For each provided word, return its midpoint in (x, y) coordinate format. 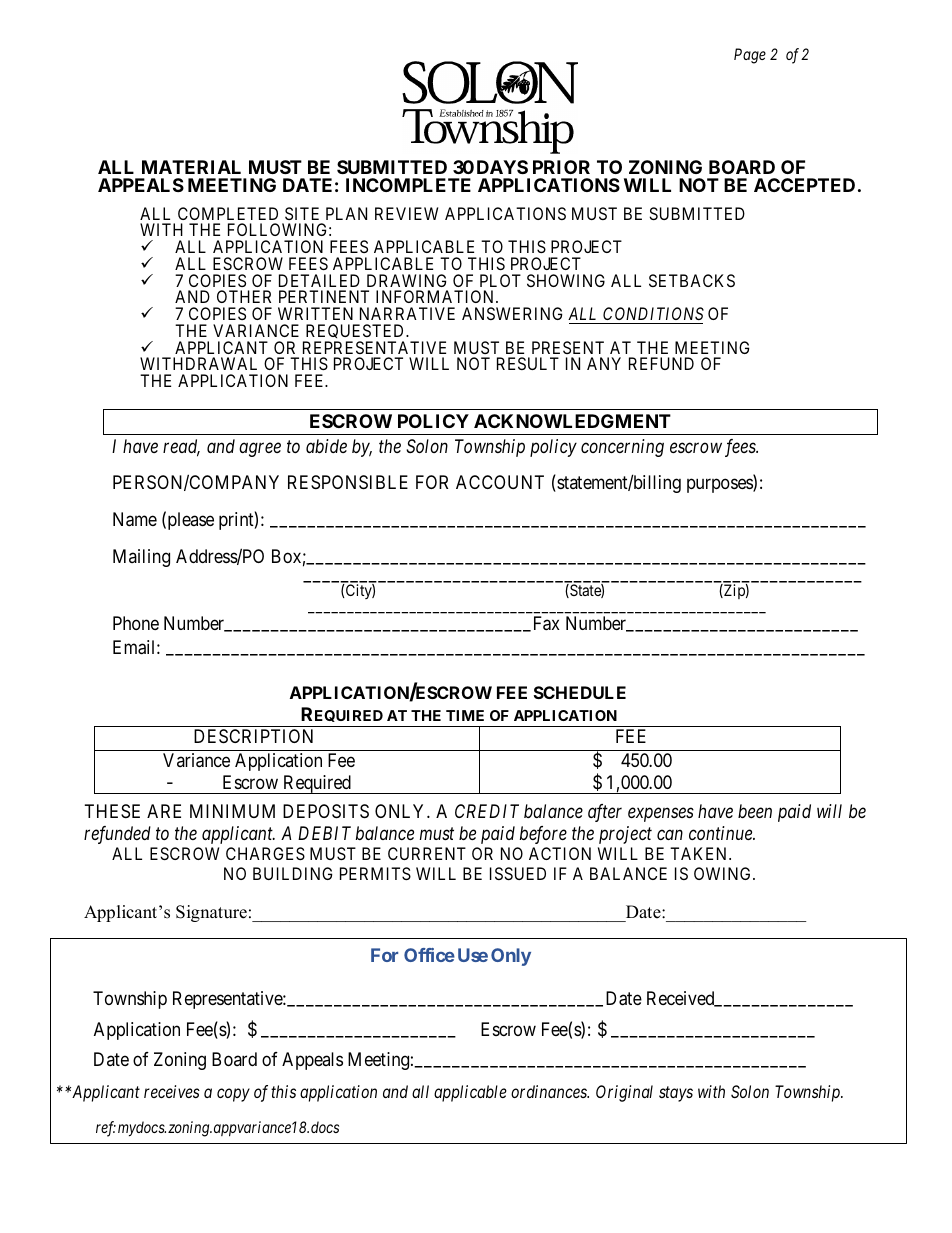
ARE (164, 811)
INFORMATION (436, 296)
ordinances (550, 1091)
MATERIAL (191, 167)
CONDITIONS (653, 313)
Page (750, 56)
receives (172, 1091)
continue (722, 833)
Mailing (141, 558)
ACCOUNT (500, 482)
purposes (720, 486)
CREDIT (487, 811)
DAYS (502, 167)
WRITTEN (315, 313)
